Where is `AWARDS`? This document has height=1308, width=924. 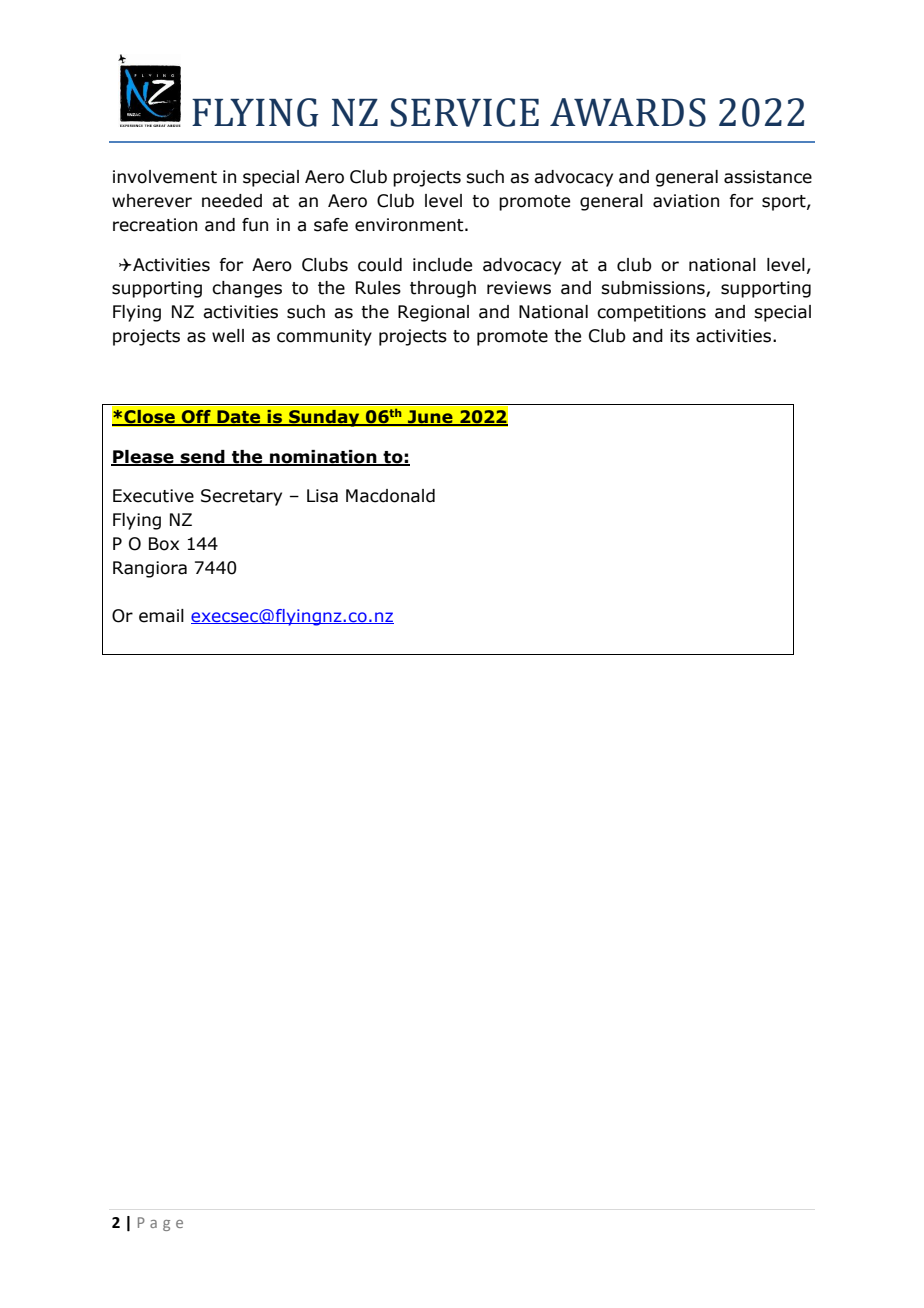
AWARDS is located at coordinates (628, 112).
